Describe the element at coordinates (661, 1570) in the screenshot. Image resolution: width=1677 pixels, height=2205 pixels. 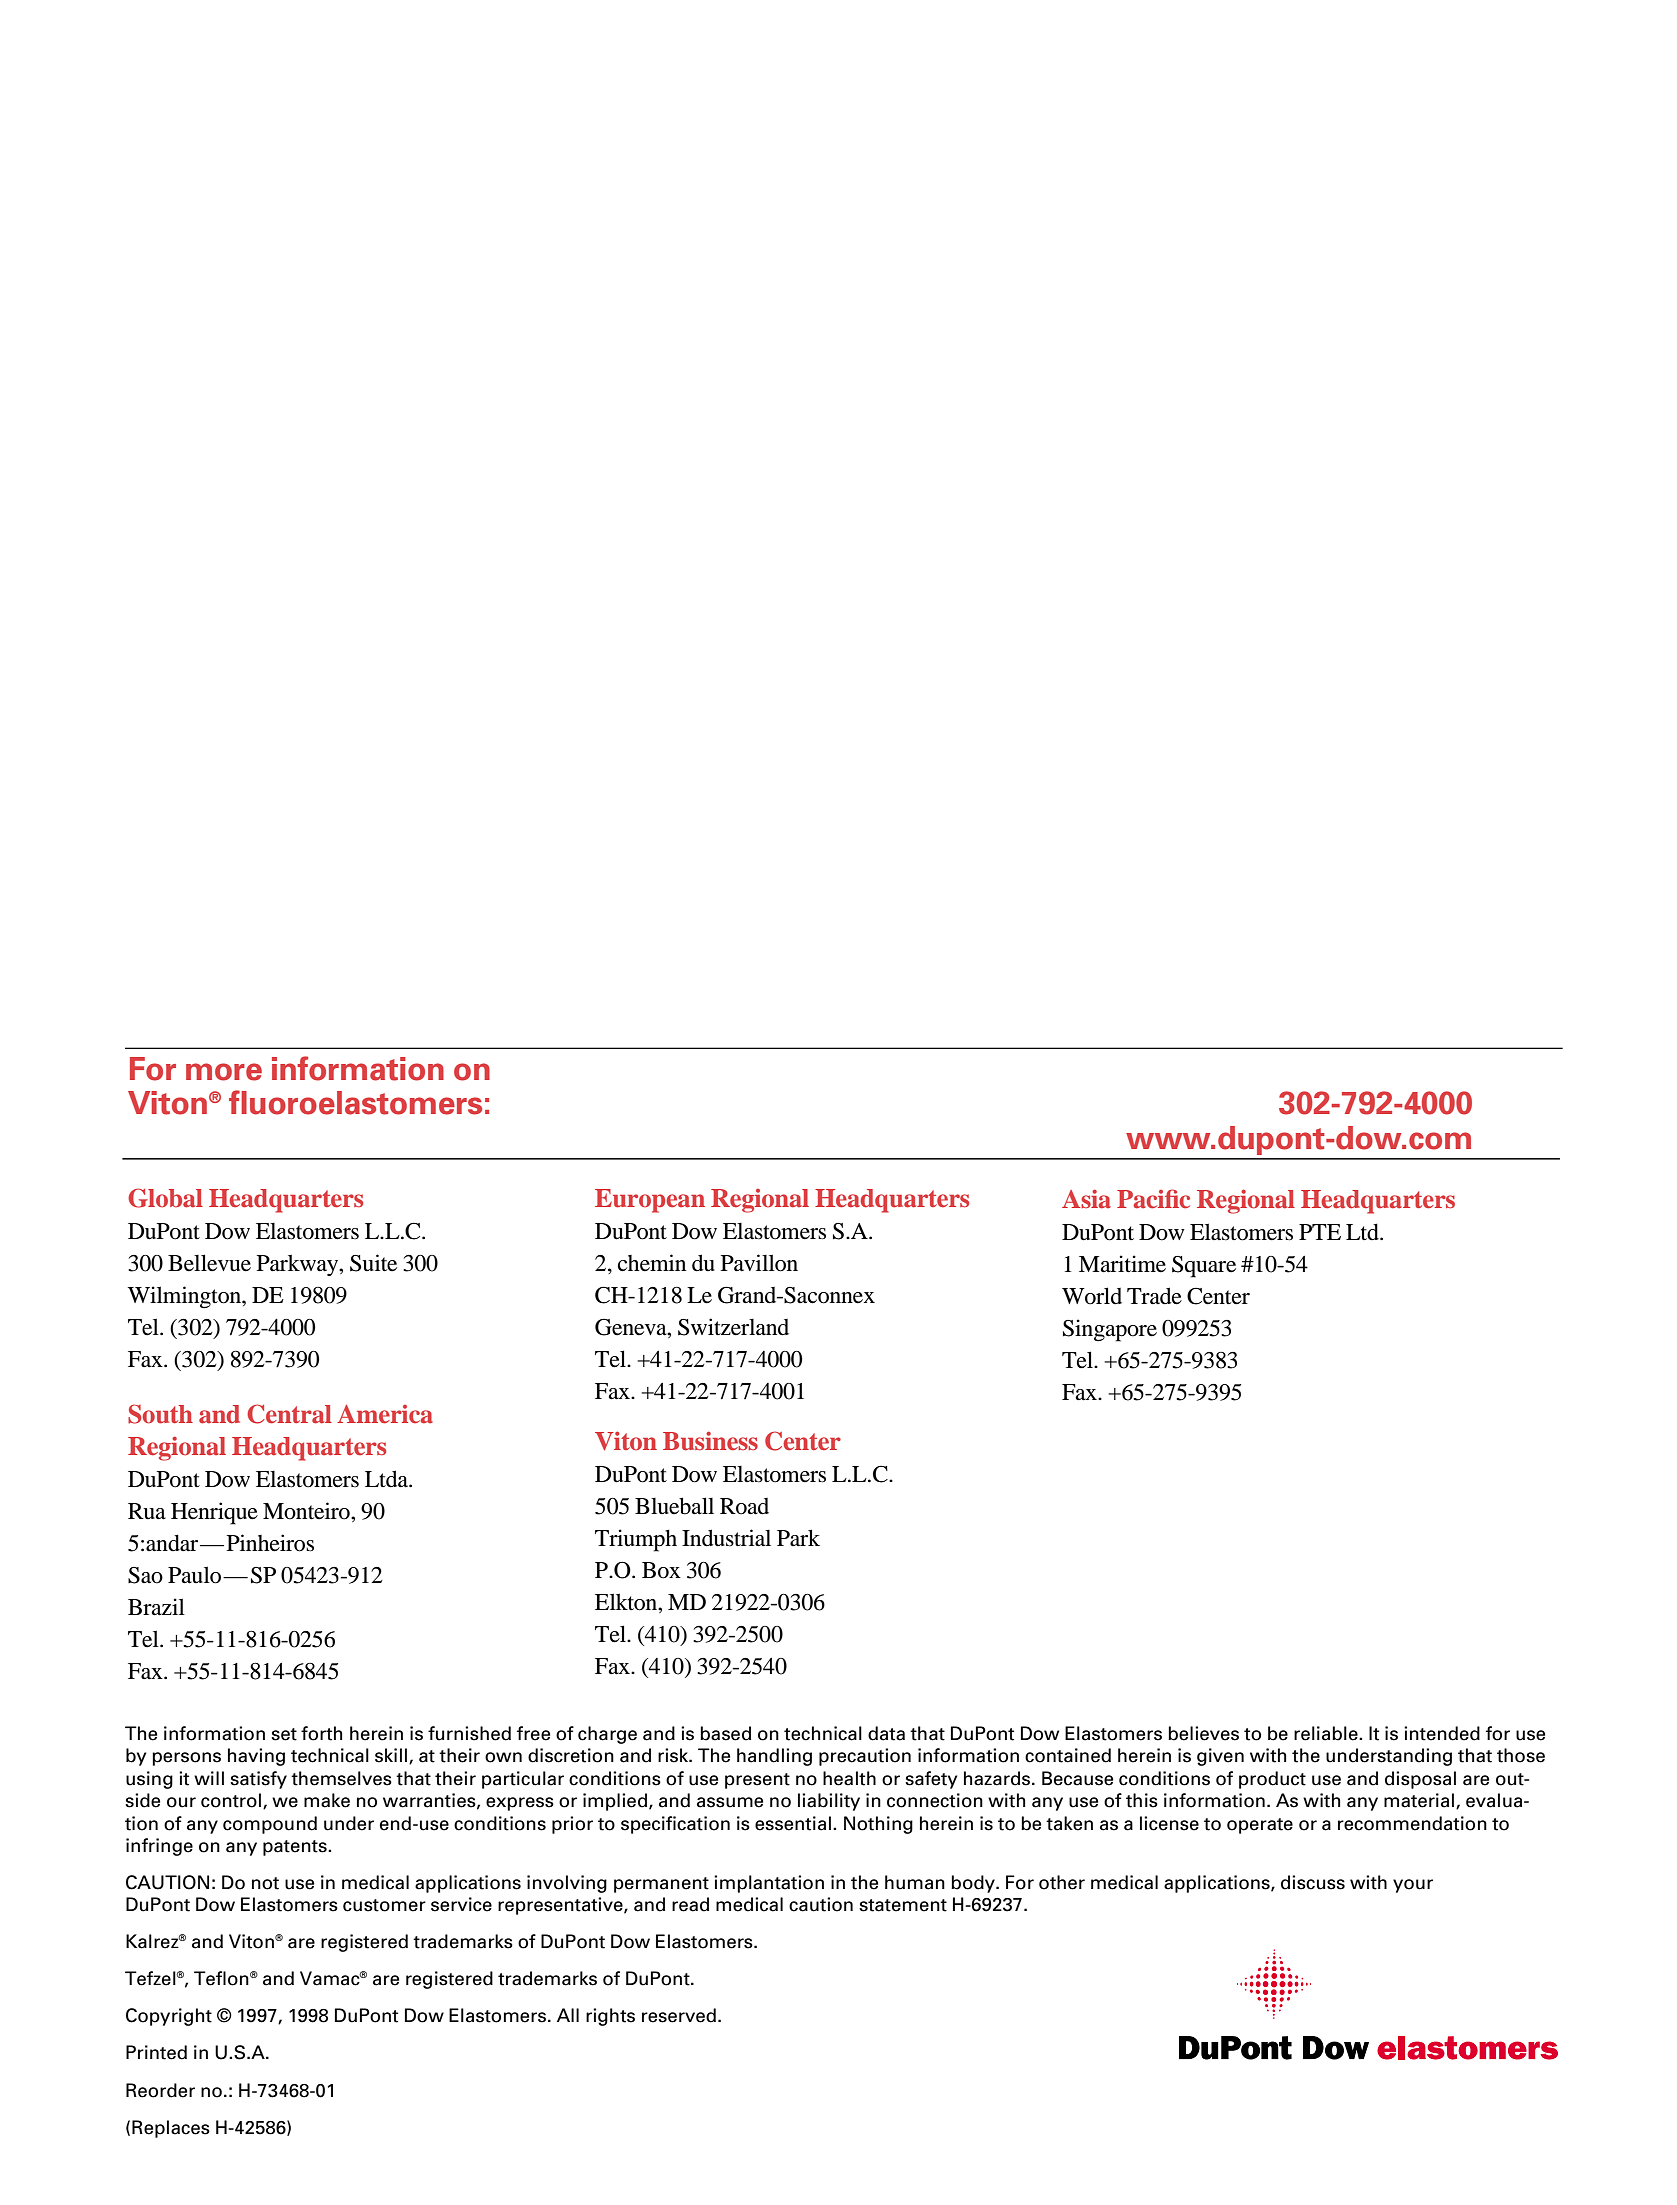
I see `Box` at that location.
